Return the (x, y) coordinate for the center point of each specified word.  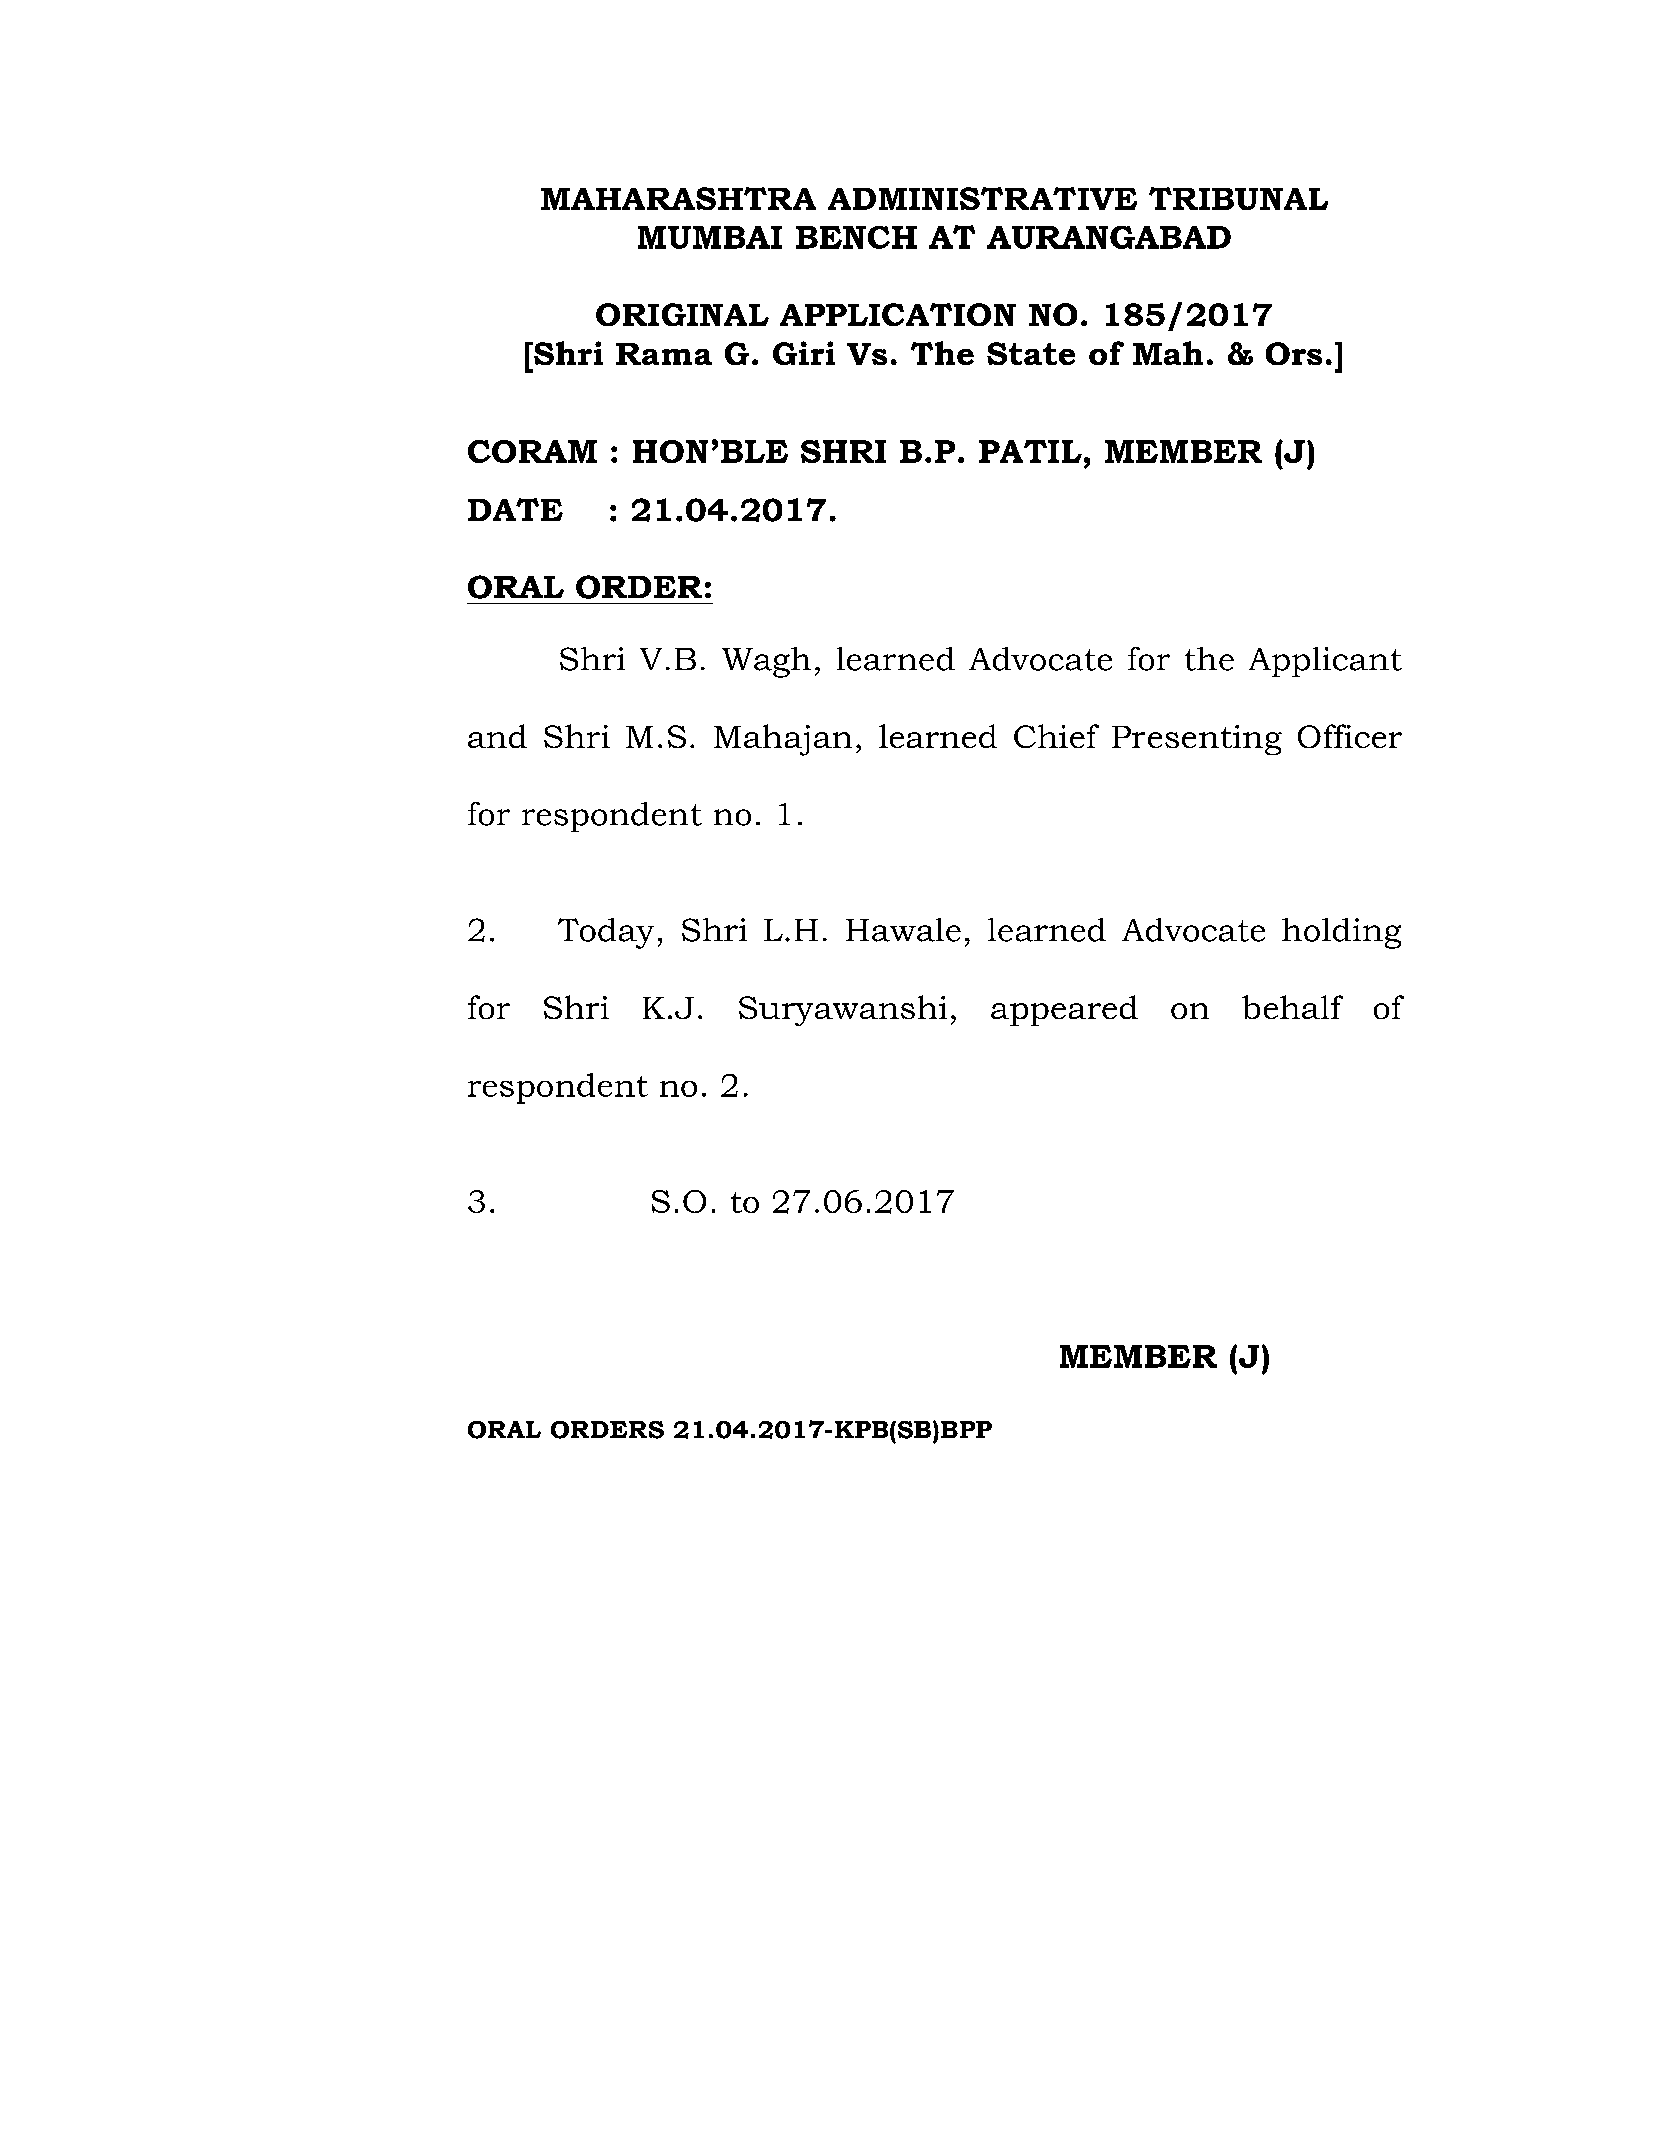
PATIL (1030, 451)
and (497, 736)
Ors (1294, 353)
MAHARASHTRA (678, 198)
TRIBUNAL (1238, 198)
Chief (1056, 736)
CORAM (532, 451)
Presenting (1197, 740)
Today (606, 933)
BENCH (856, 237)
